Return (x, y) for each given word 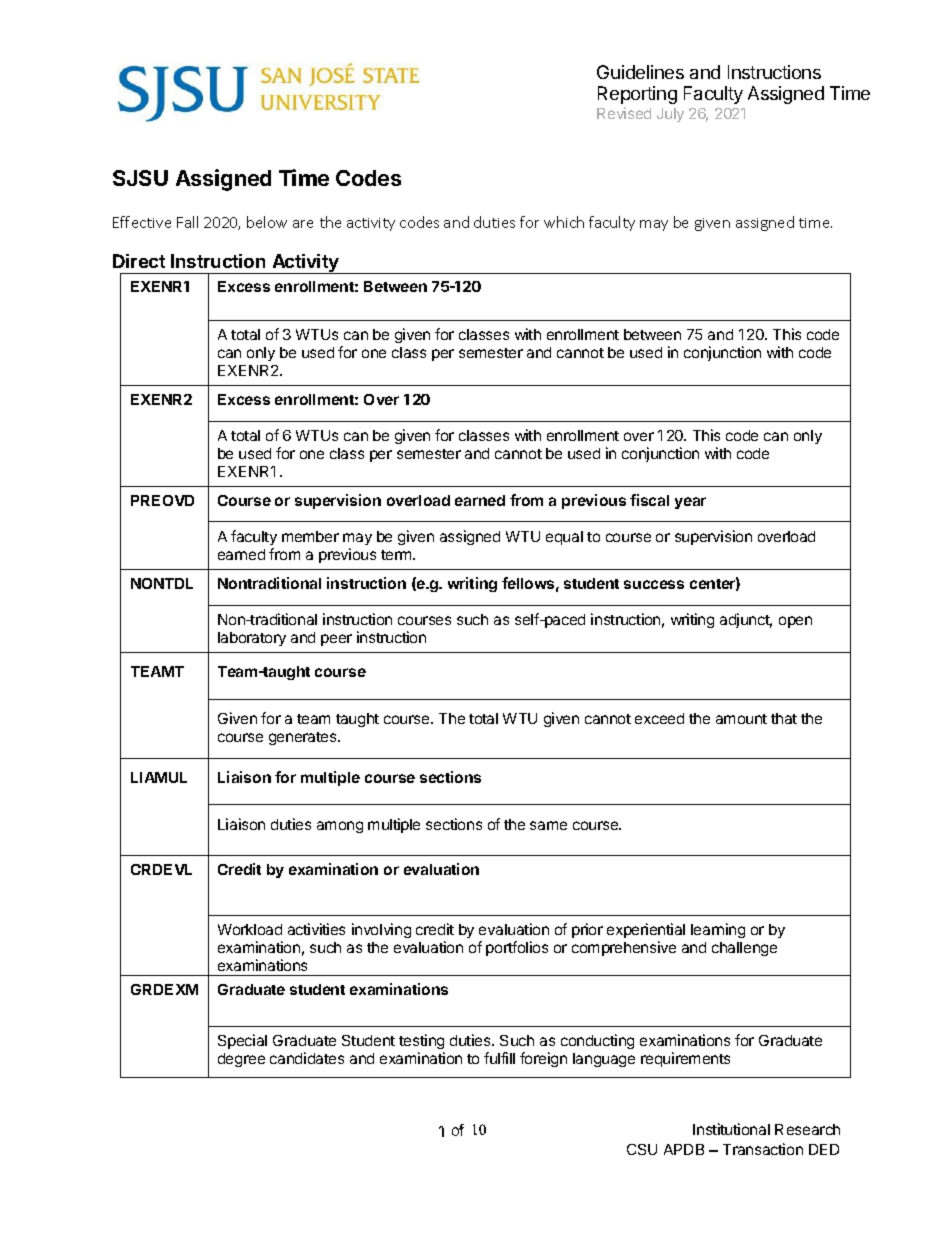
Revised (624, 113)
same (548, 825)
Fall (187, 222)
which (564, 222)
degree (241, 1060)
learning (718, 930)
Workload (250, 929)
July (670, 115)
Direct (139, 261)
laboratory (252, 639)
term (397, 555)
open (795, 622)
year (690, 503)
